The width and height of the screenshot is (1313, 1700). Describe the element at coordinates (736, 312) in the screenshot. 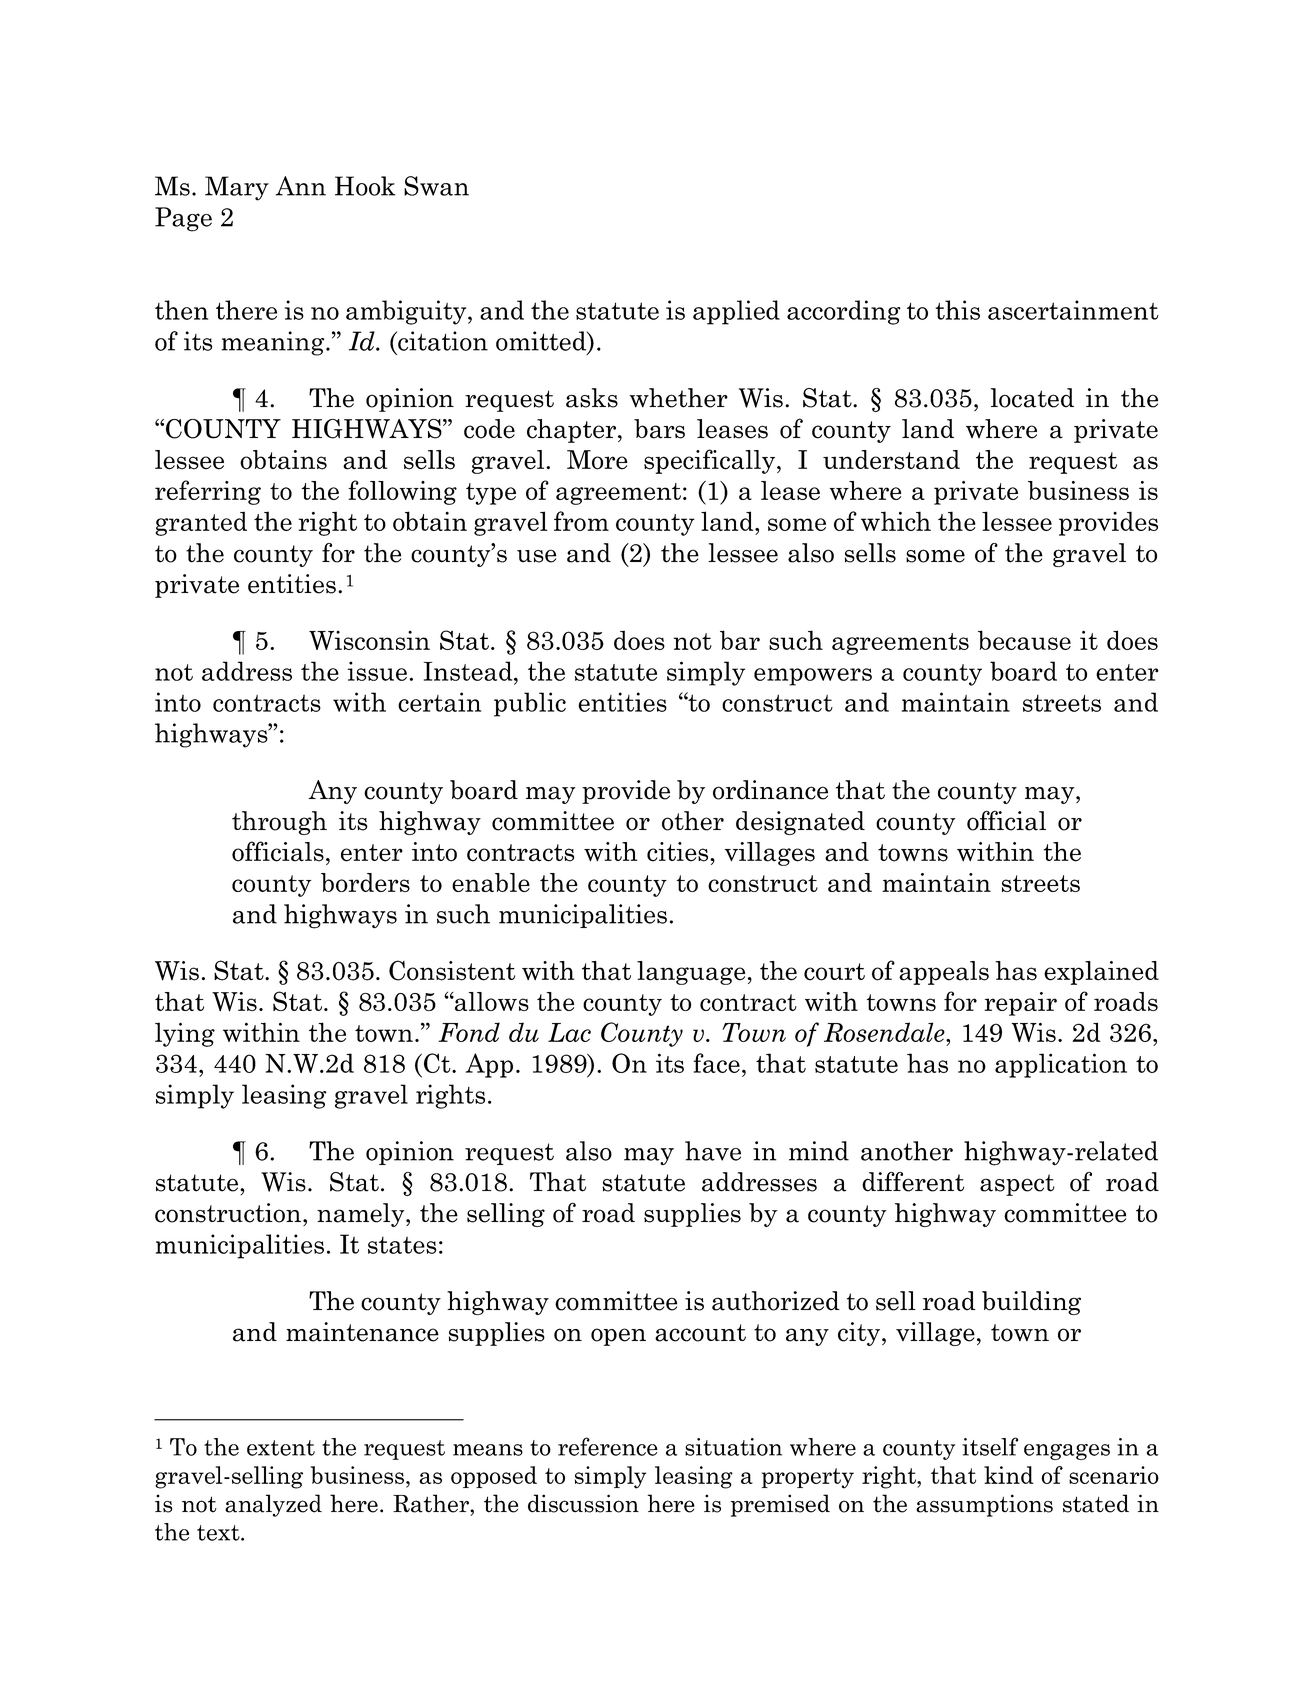

I see `applied` at that location.
